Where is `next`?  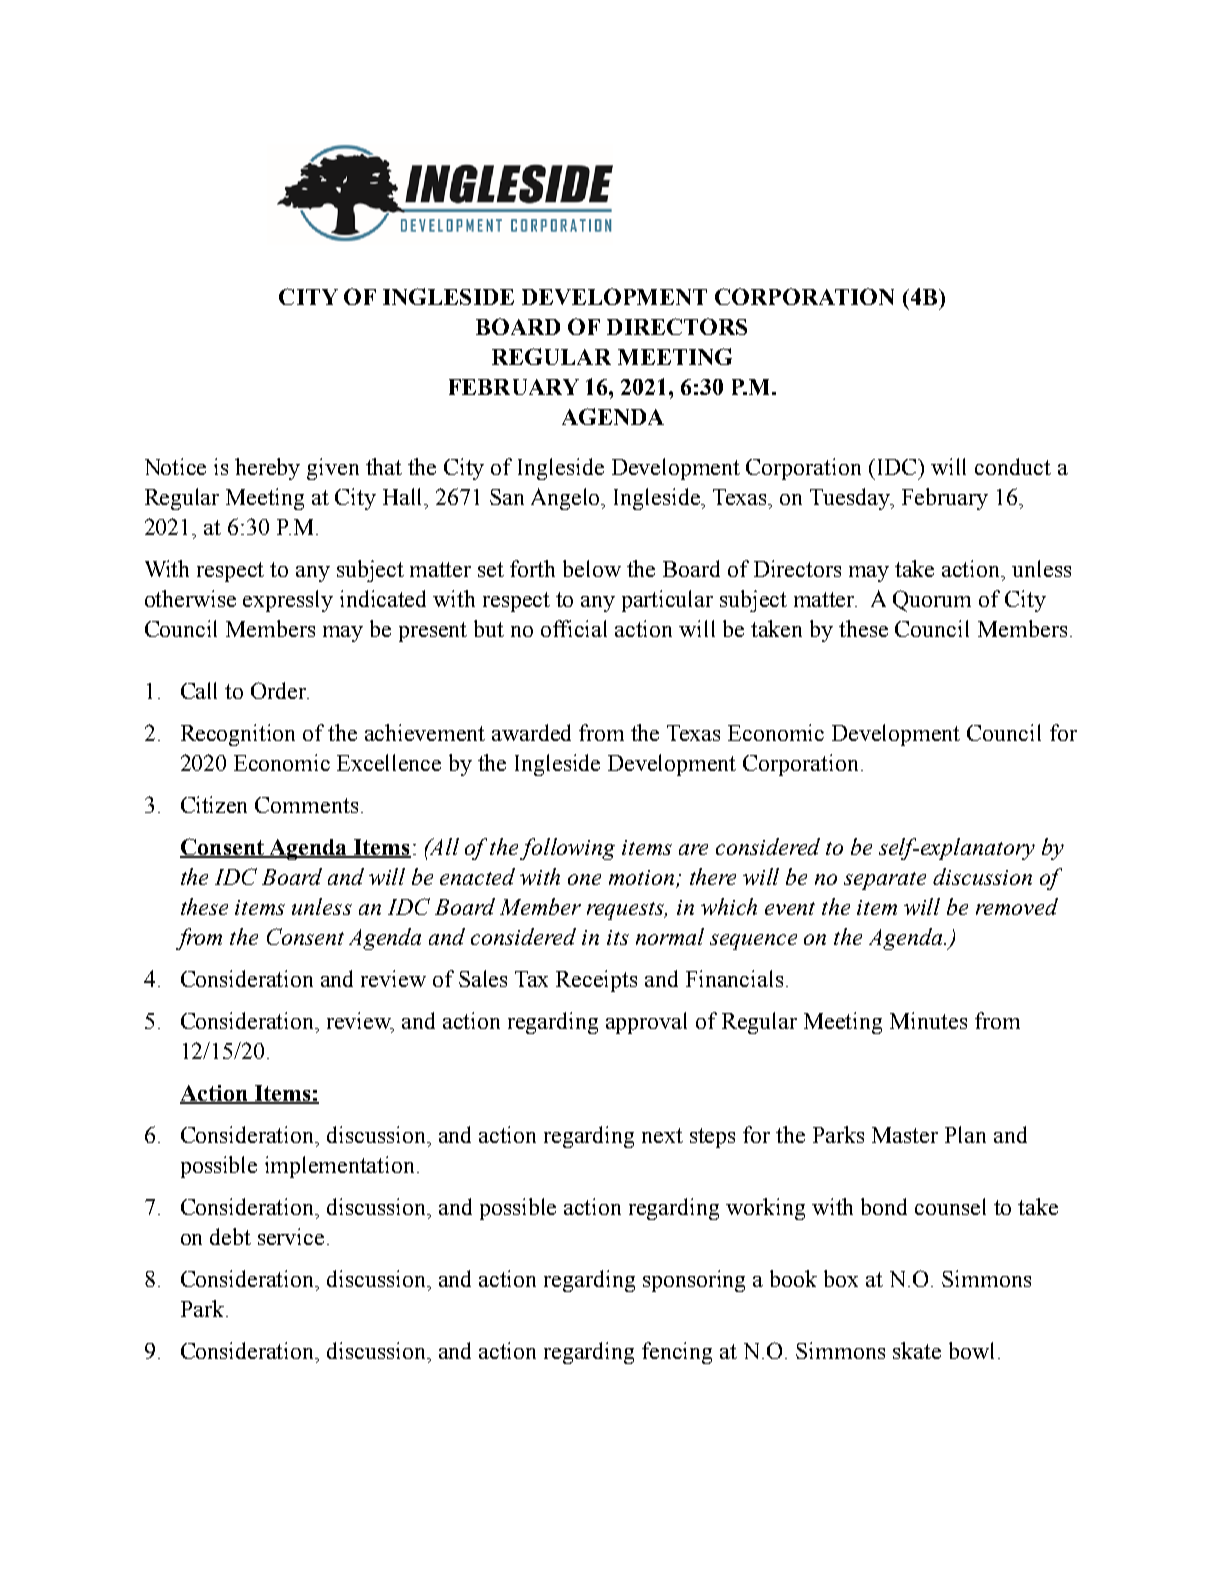
next is located at coordinates (662, 1135).
